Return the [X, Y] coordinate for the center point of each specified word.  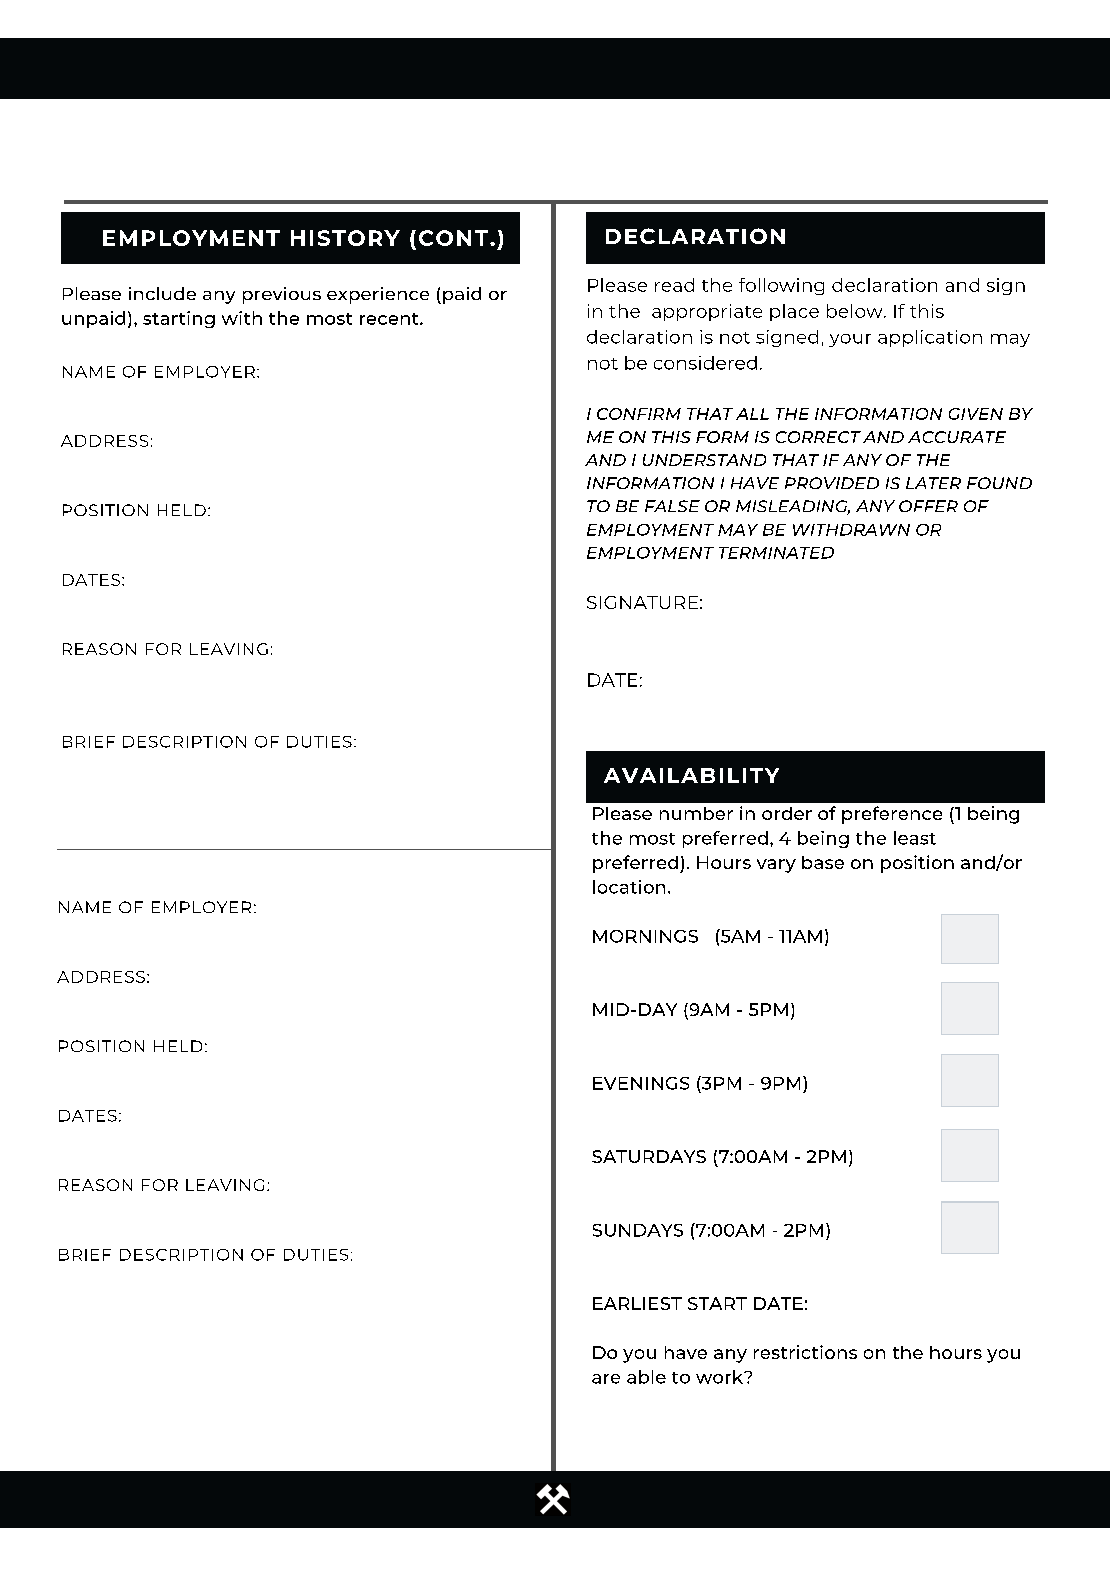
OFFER [928, 506]
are [606, 1379]
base [823, 862]
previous [282, 295]
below [856, 311]
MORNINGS [645, 936]
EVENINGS [641, 1083]
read [674, 285]
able [646, 1377]
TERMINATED [776, 553]
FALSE [672, 506]
